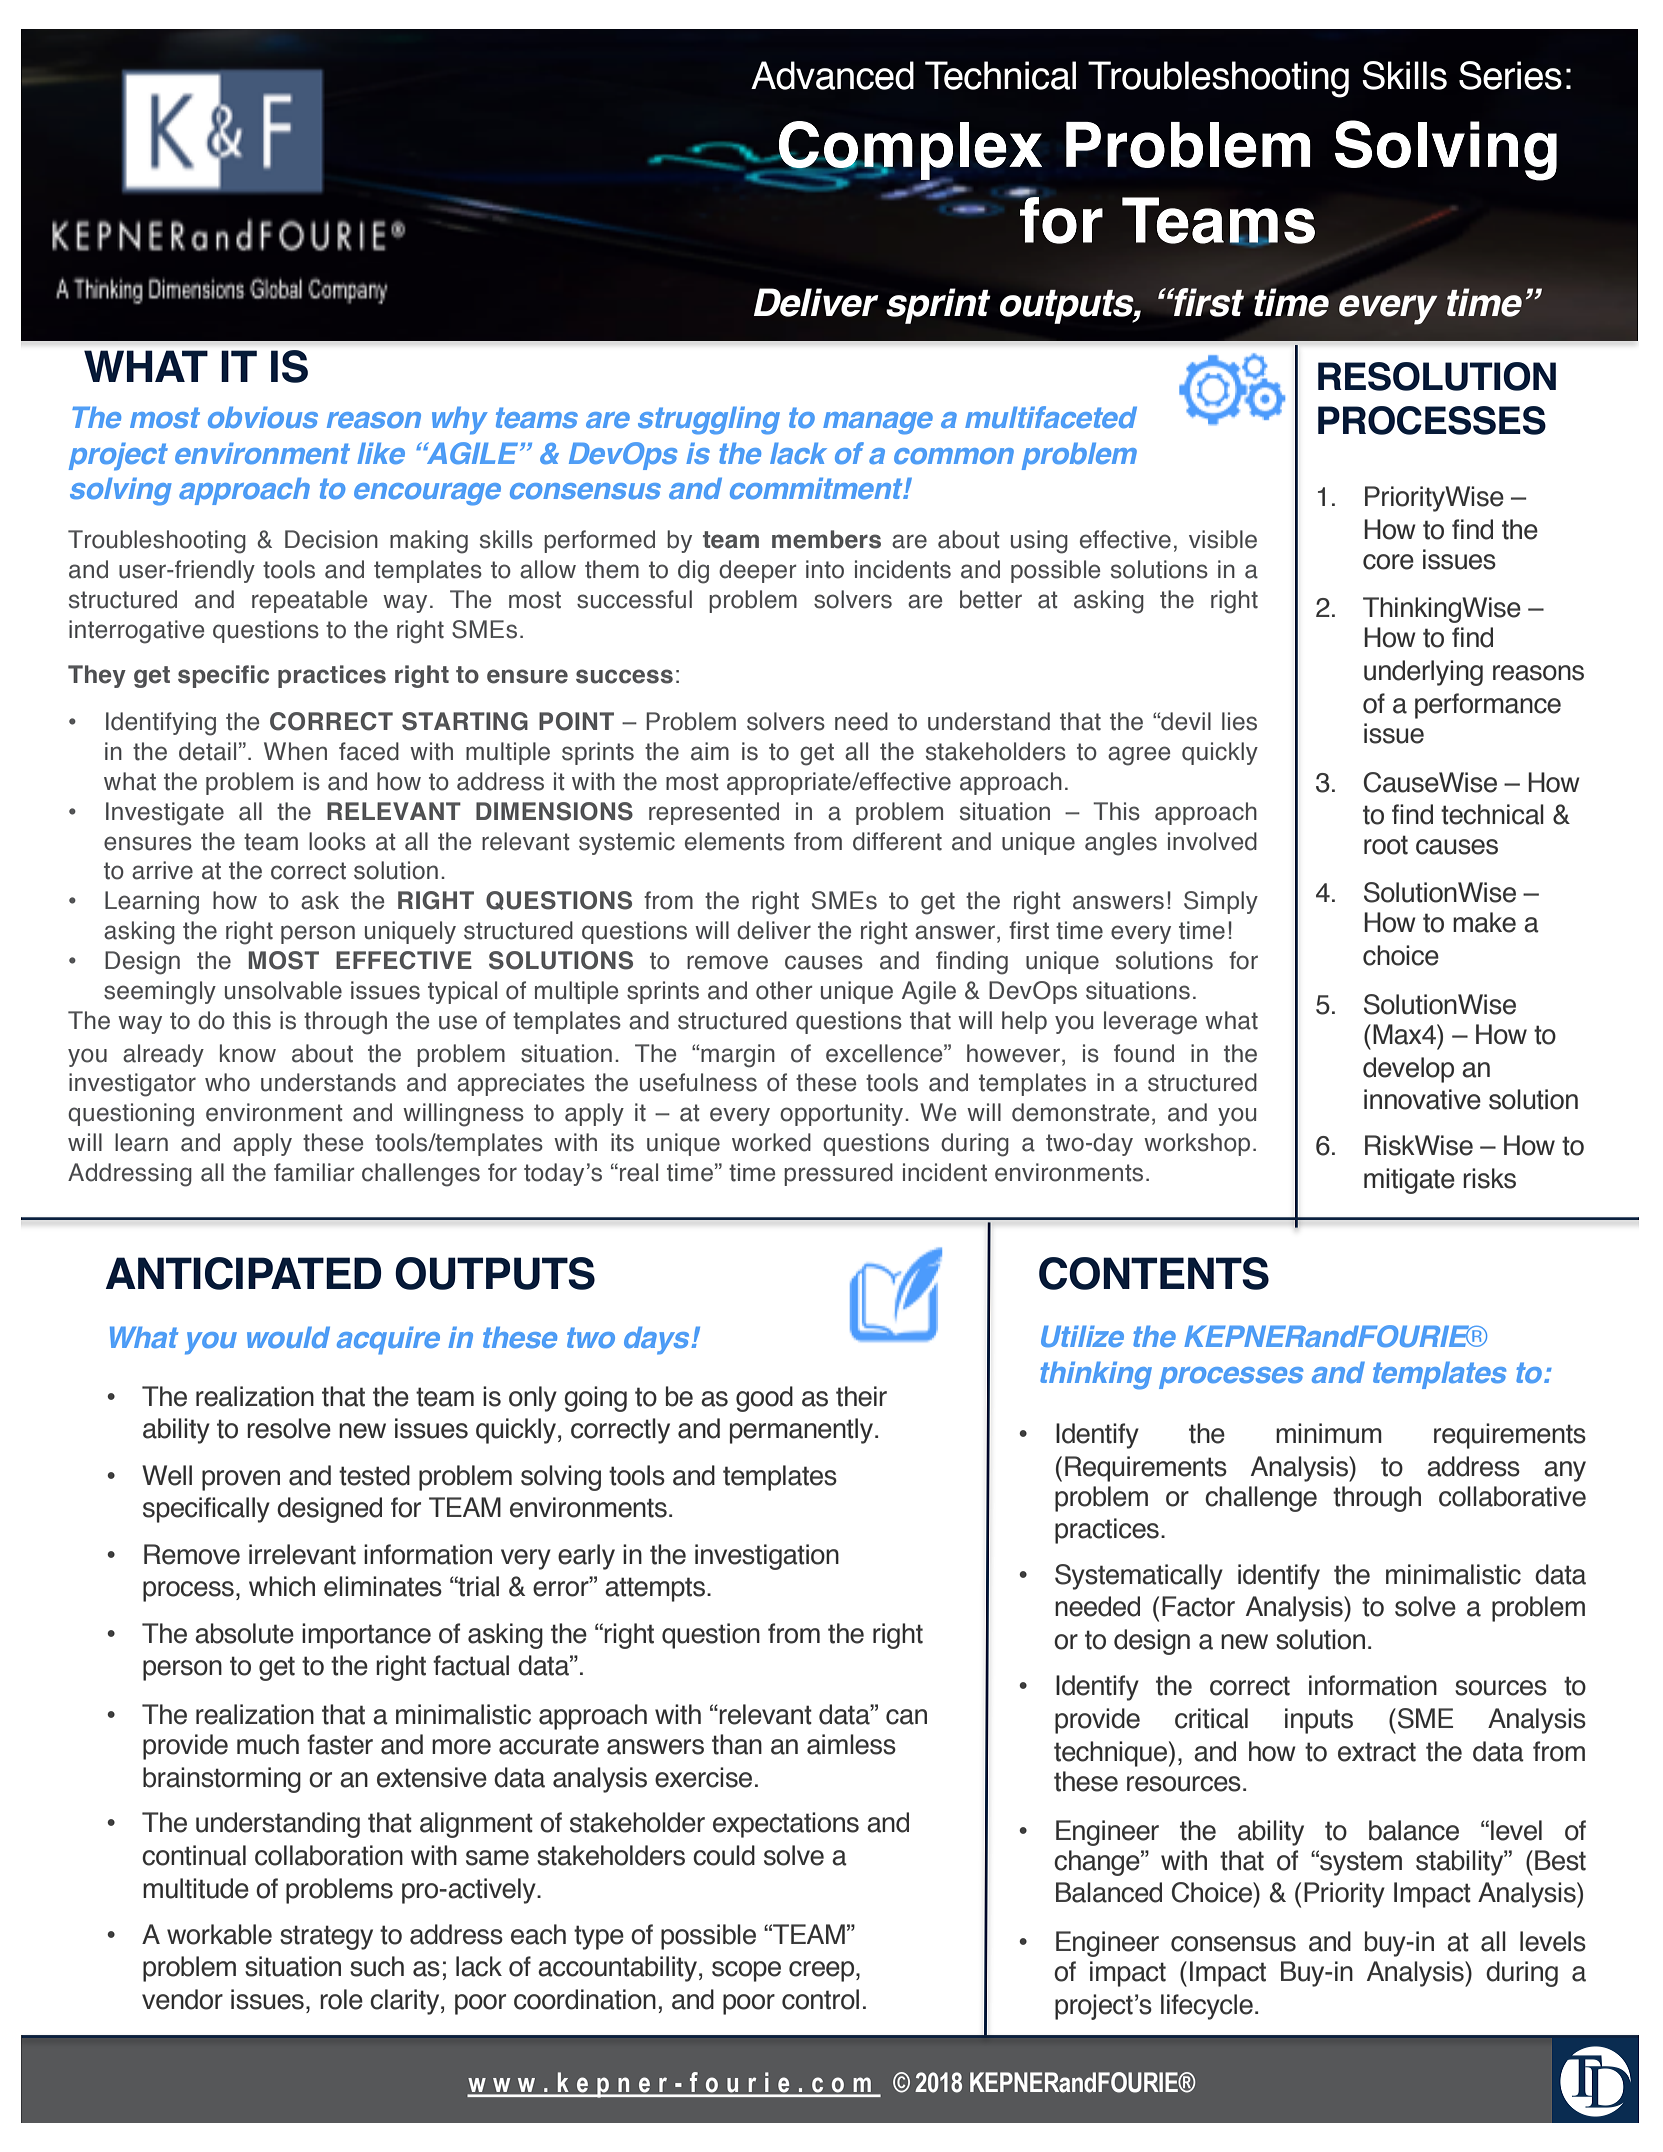 The height and width of the screenshot is (2152, 1663). I want to click on strategy, so click(326, 1937).
